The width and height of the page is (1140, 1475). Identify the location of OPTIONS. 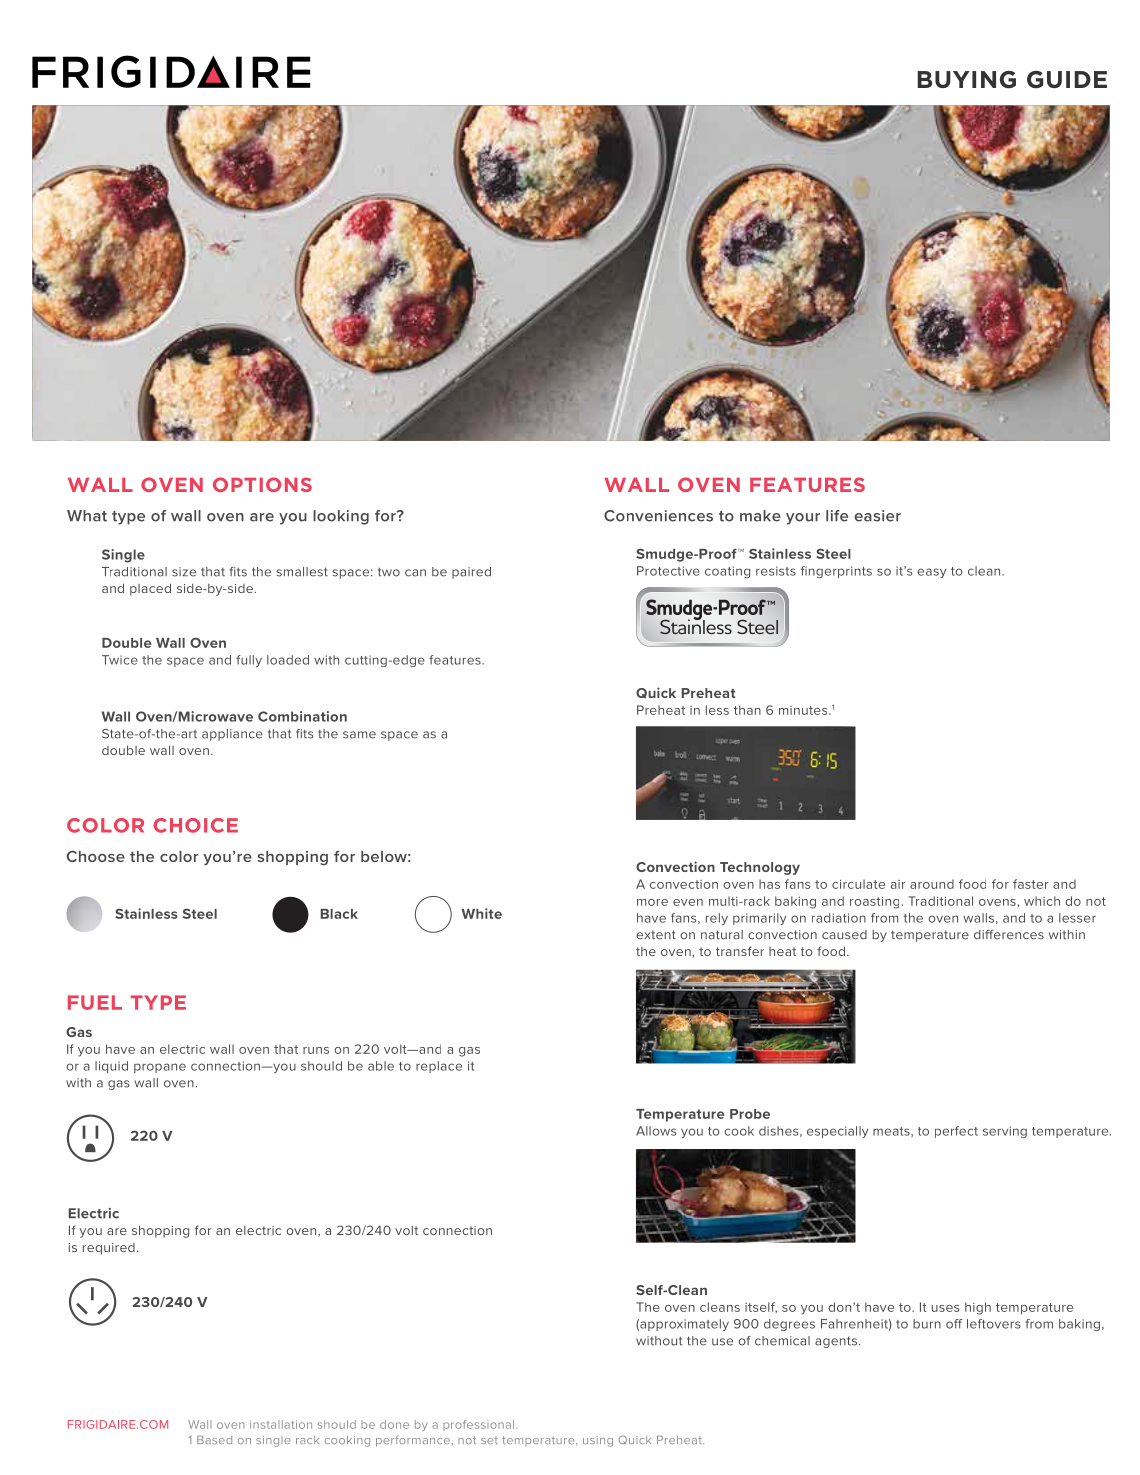
(262, 484).
